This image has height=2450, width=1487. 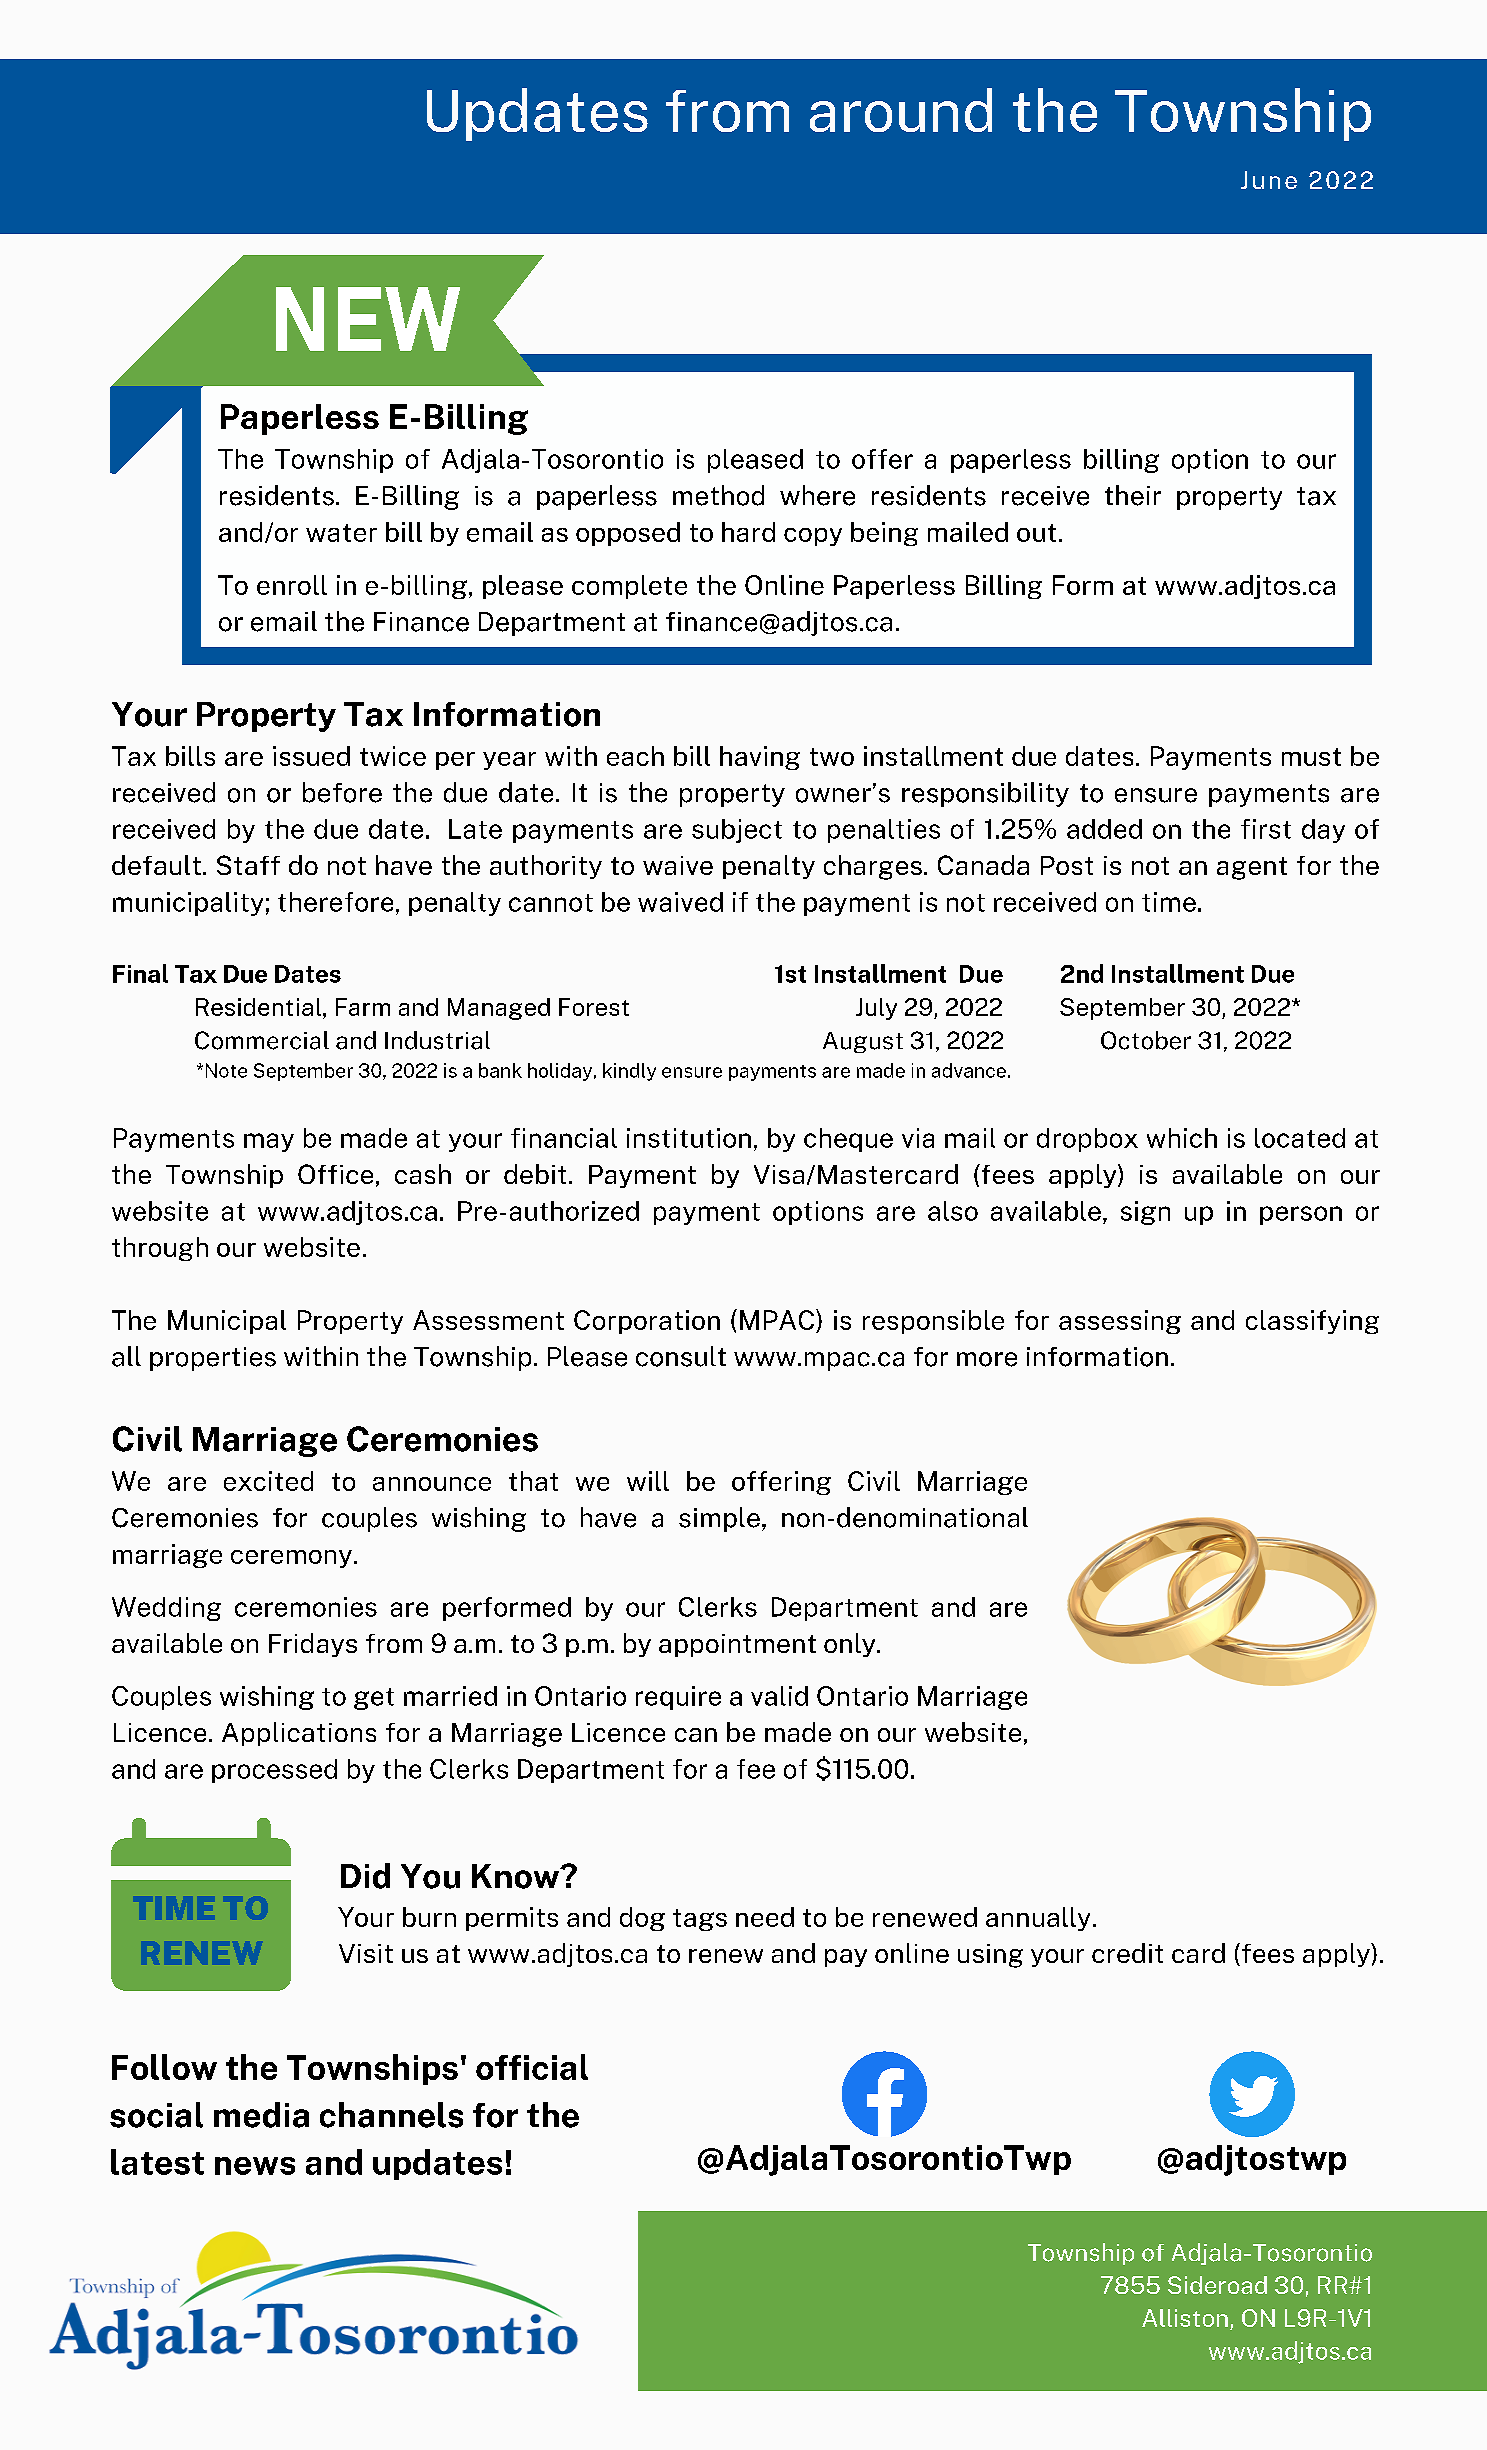 What do you see at coordinates (261, 2115) in the image?
I see `media` at bounding box center [261, 2115].
